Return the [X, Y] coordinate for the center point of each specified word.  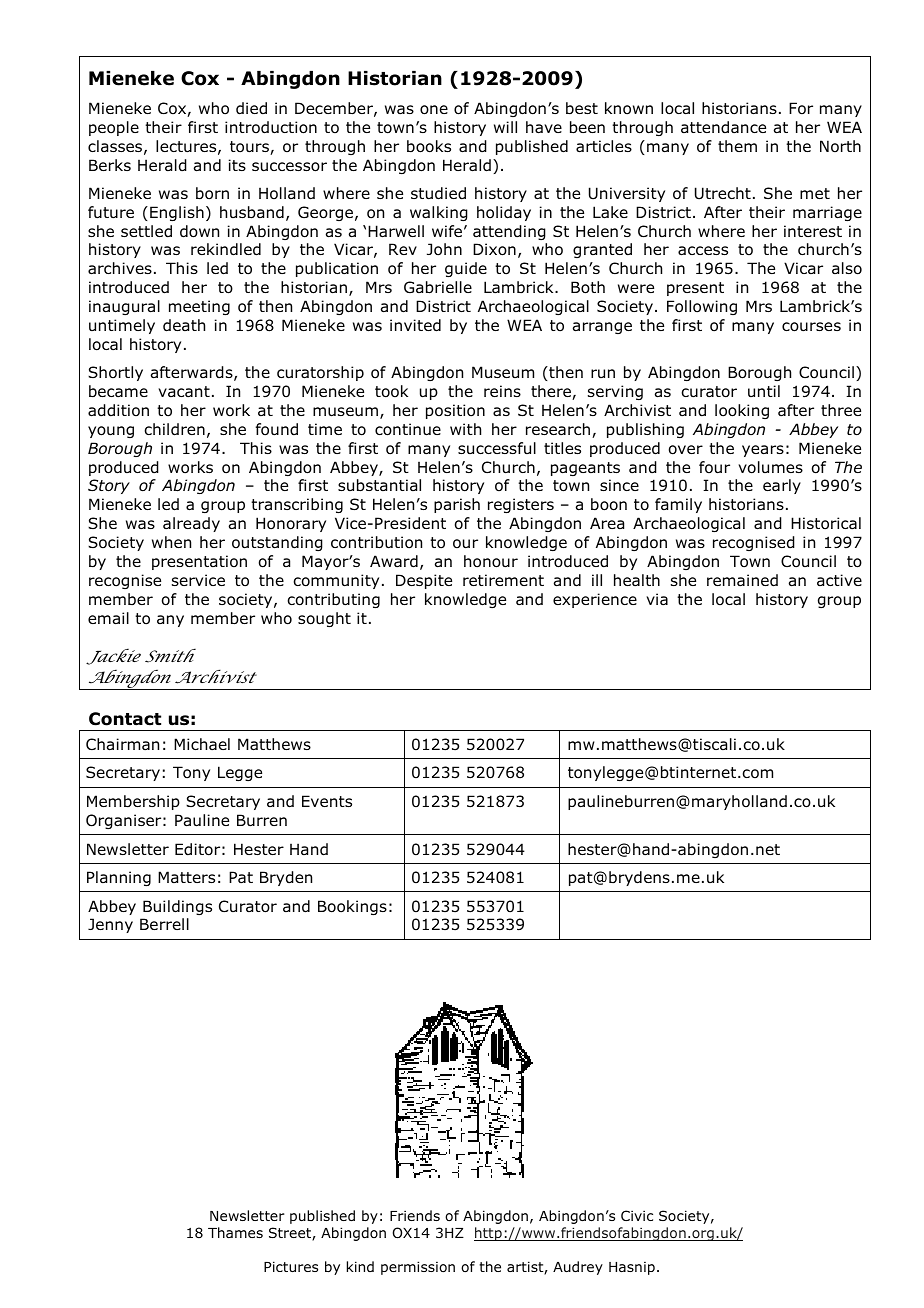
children [174, 429]
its [237, 165]
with [465, 429]
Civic [637, 1215]
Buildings [177, 907]
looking [742, 411]
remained [742, 580]
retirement [503, 580]
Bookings [352, 907]
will [505, 127]
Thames [235, 1232]
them [737, 146]
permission [418, 1268]
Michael [202, 744]
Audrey [578, 1268]
